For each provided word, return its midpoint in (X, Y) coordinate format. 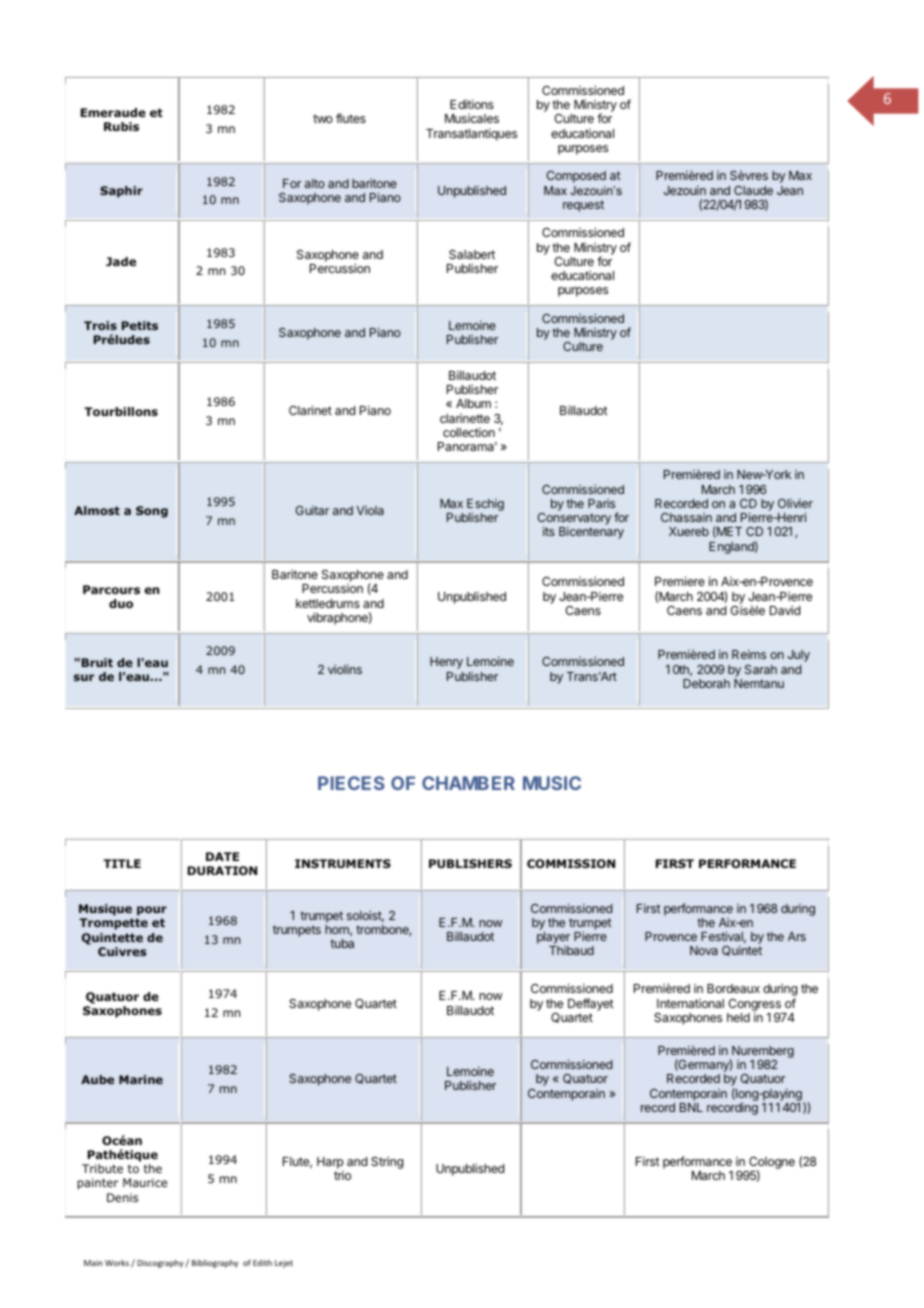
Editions (472, 104)
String (387, 1162)
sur (84, 677)
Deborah (706, 683)
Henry (446, 663)
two (323, 118)
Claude (753, 190)
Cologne (771, 1164)
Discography (161, 1263)
